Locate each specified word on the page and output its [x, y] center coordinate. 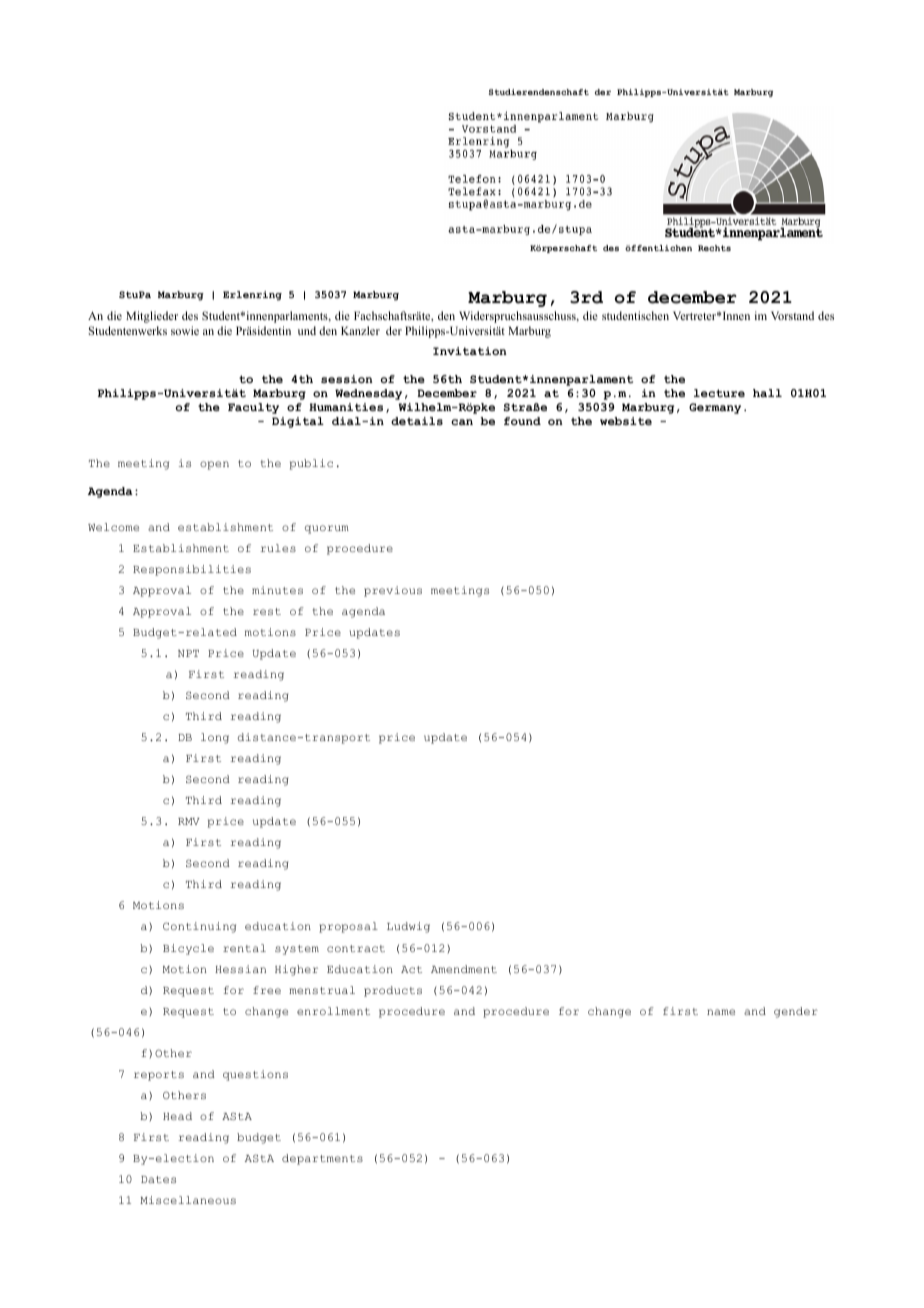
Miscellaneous [188, 1200]
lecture [719, 393]
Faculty [253, 408]
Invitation [470, 351]
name [721, 1012]
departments [322, 1159]
